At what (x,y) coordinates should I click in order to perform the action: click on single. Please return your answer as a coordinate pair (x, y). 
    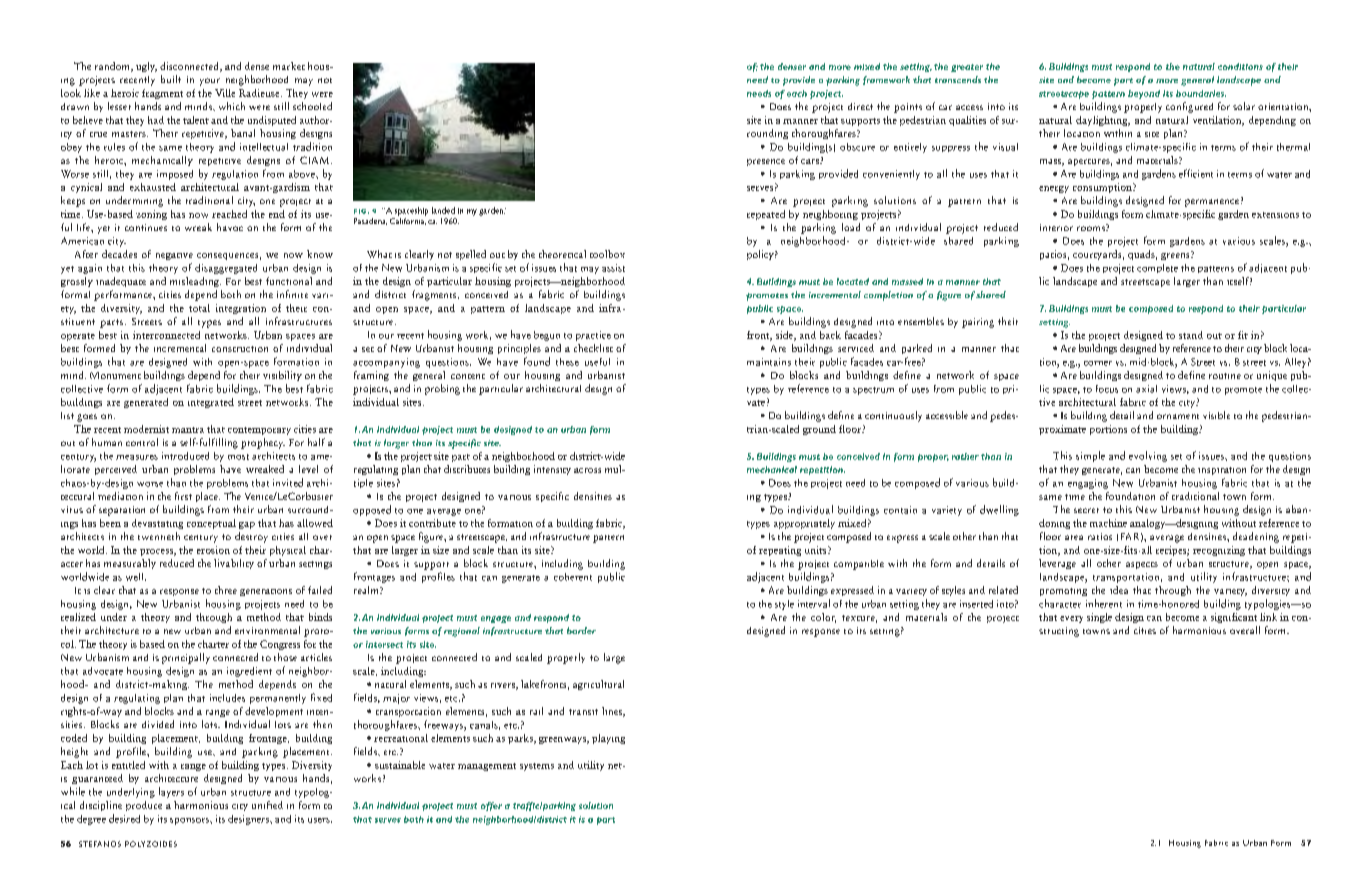
    Looking at the image, I should click on (1099, 618).
